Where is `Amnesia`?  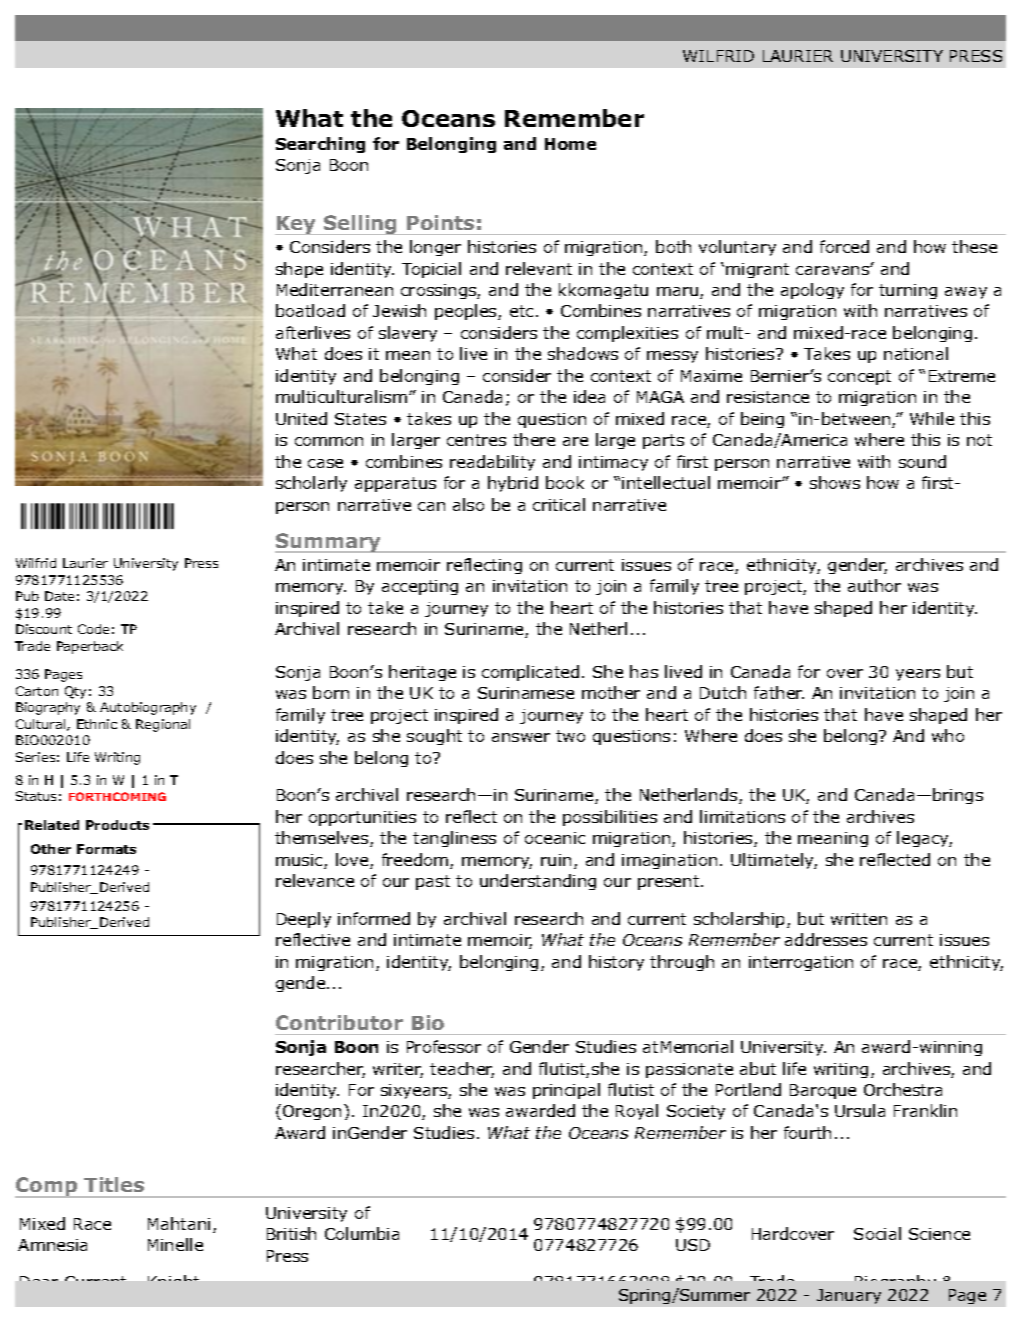 Amnesia is located at coordinates (52, 1245).
